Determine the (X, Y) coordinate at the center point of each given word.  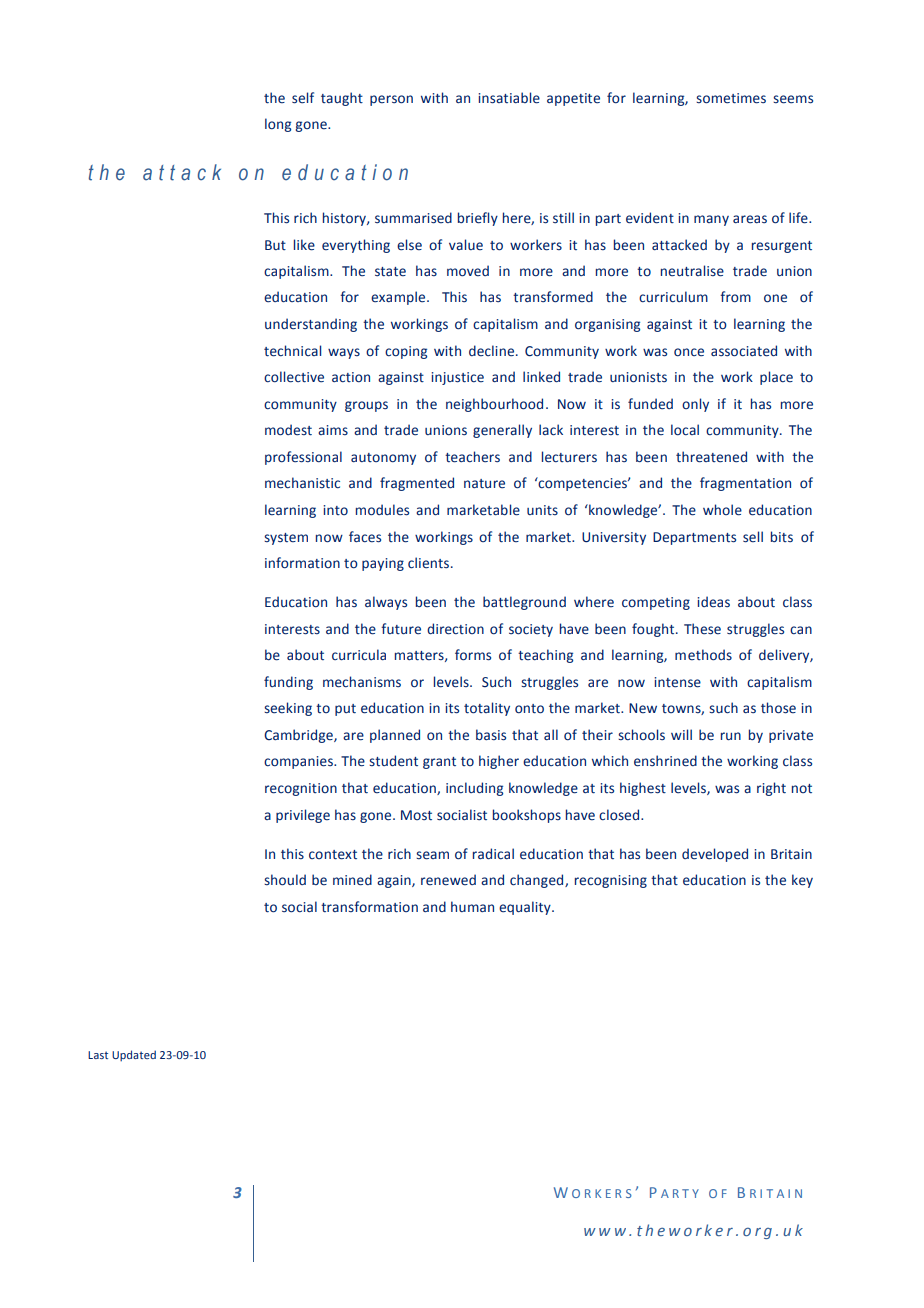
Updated (134, 1056)
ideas (713, 602)
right (771, 789)
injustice (457, 378)
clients (428, 563)
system (286, 539)
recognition (301, 789)
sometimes (731, 98)
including (474, 789)
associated (744, 351)
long (278, 125)
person (391, 100)
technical (292, 351)
